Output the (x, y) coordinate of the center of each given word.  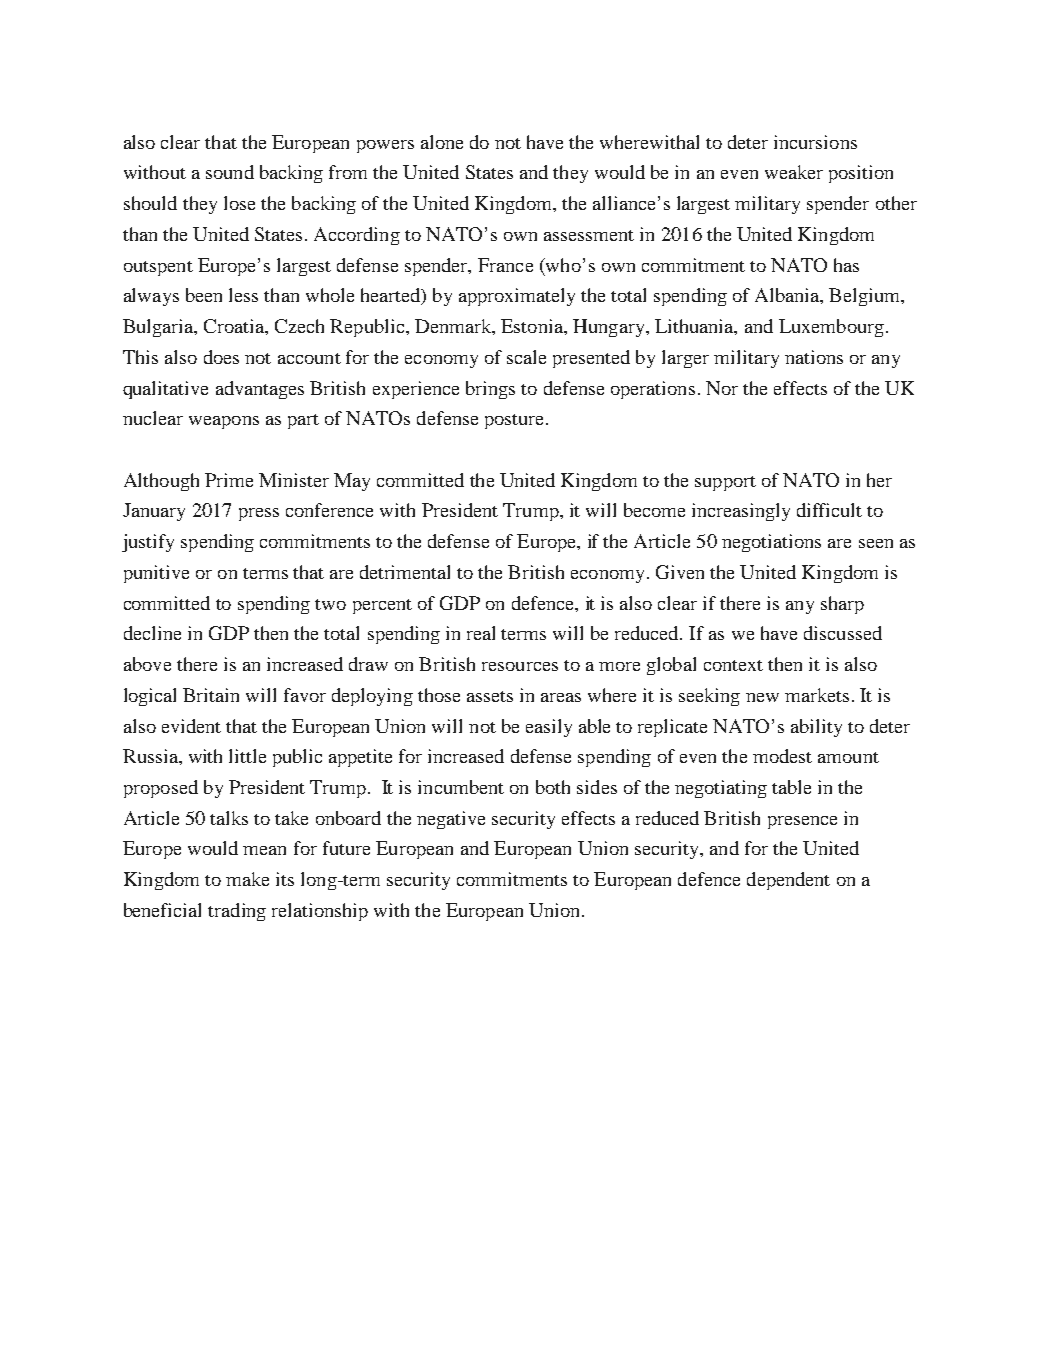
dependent (788, 881)
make (247, 879)
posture (516, 421)
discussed (843, 633)
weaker (794, 172)
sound (230, 172)
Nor (722, 388)
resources (520, 666)
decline (152, 633)
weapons (224, 422)
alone (442, 142)
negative (451, 820)
